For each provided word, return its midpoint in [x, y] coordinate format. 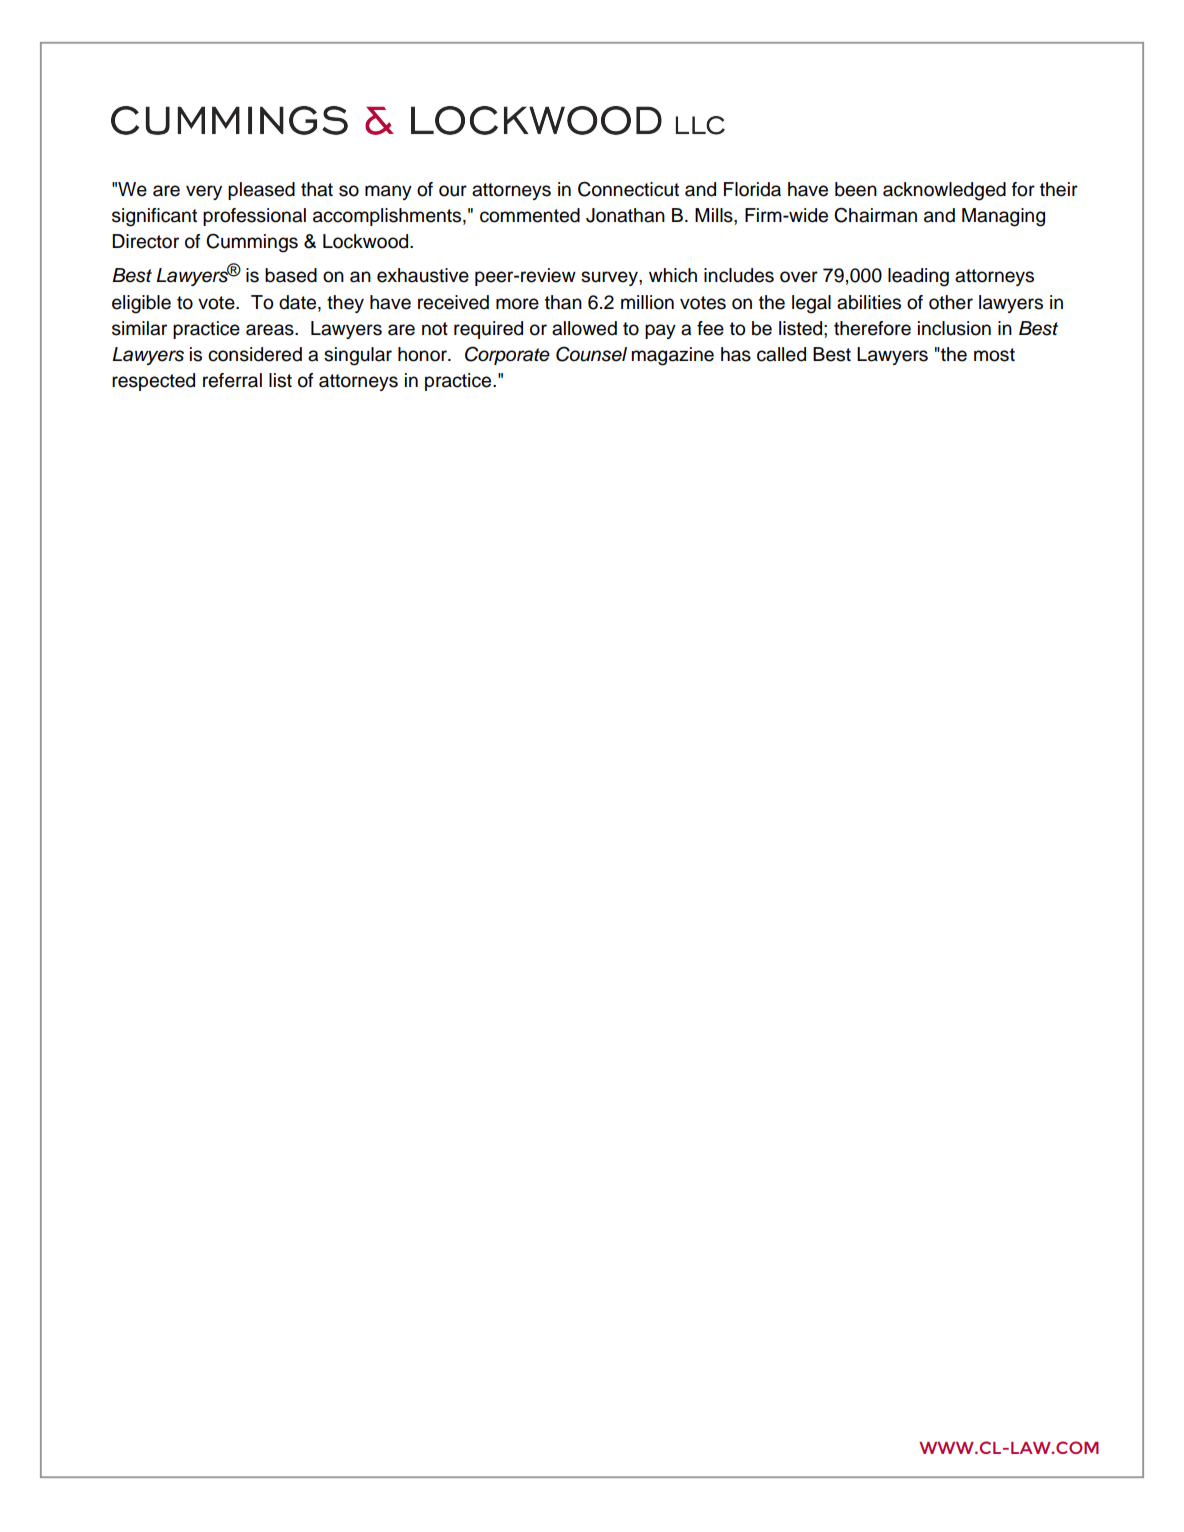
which [673, 275]
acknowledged [944, 191]
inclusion [954, 328]
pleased [261, 191]
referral [232, 380]
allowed [584, 328]
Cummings [252, 243]
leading [918, 277]
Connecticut [628, 189]
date [299, 302]
